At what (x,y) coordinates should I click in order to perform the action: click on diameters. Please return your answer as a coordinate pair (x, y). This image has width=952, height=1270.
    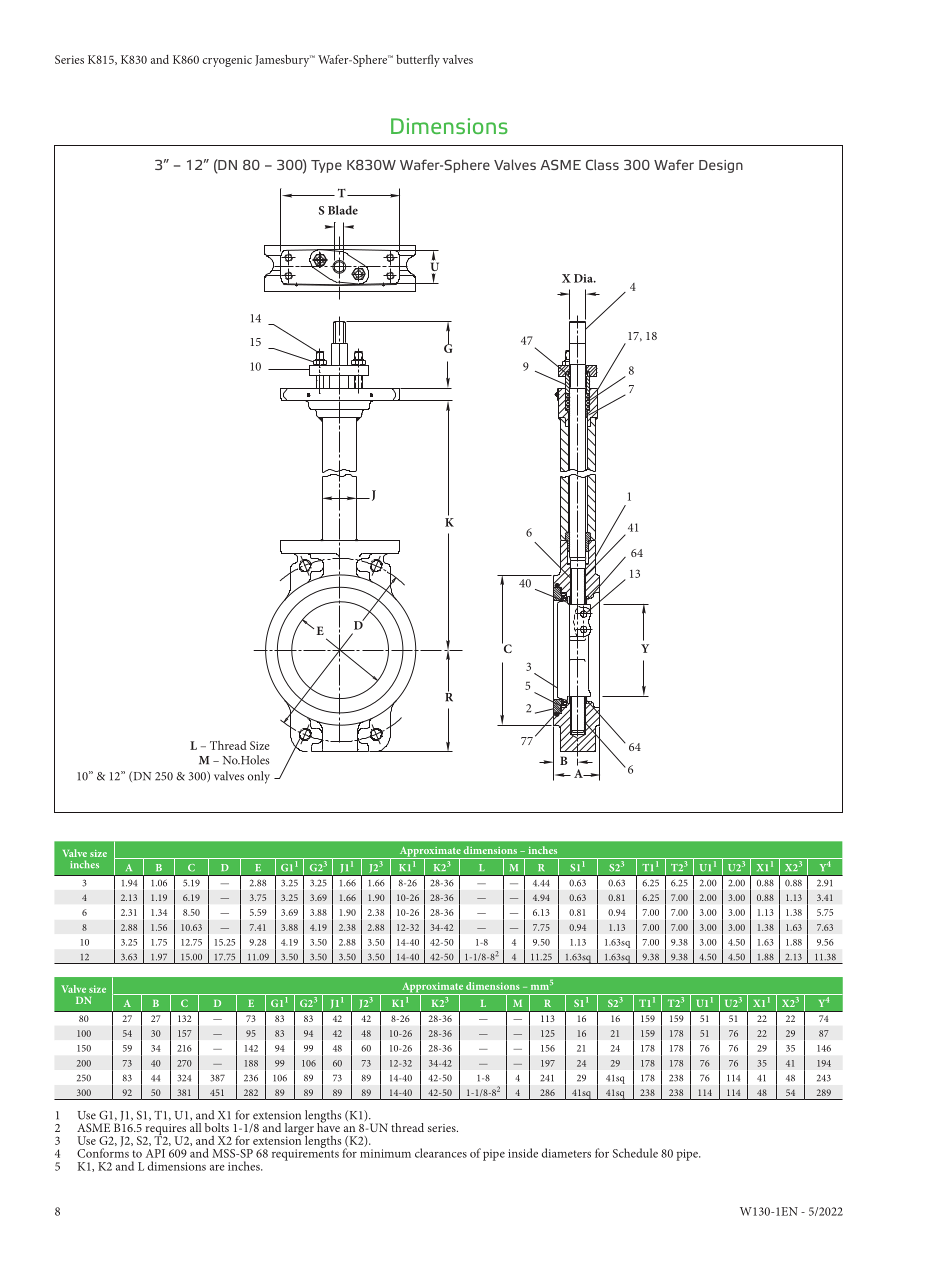
    Looking at the image, I should click on (566, 1153).
